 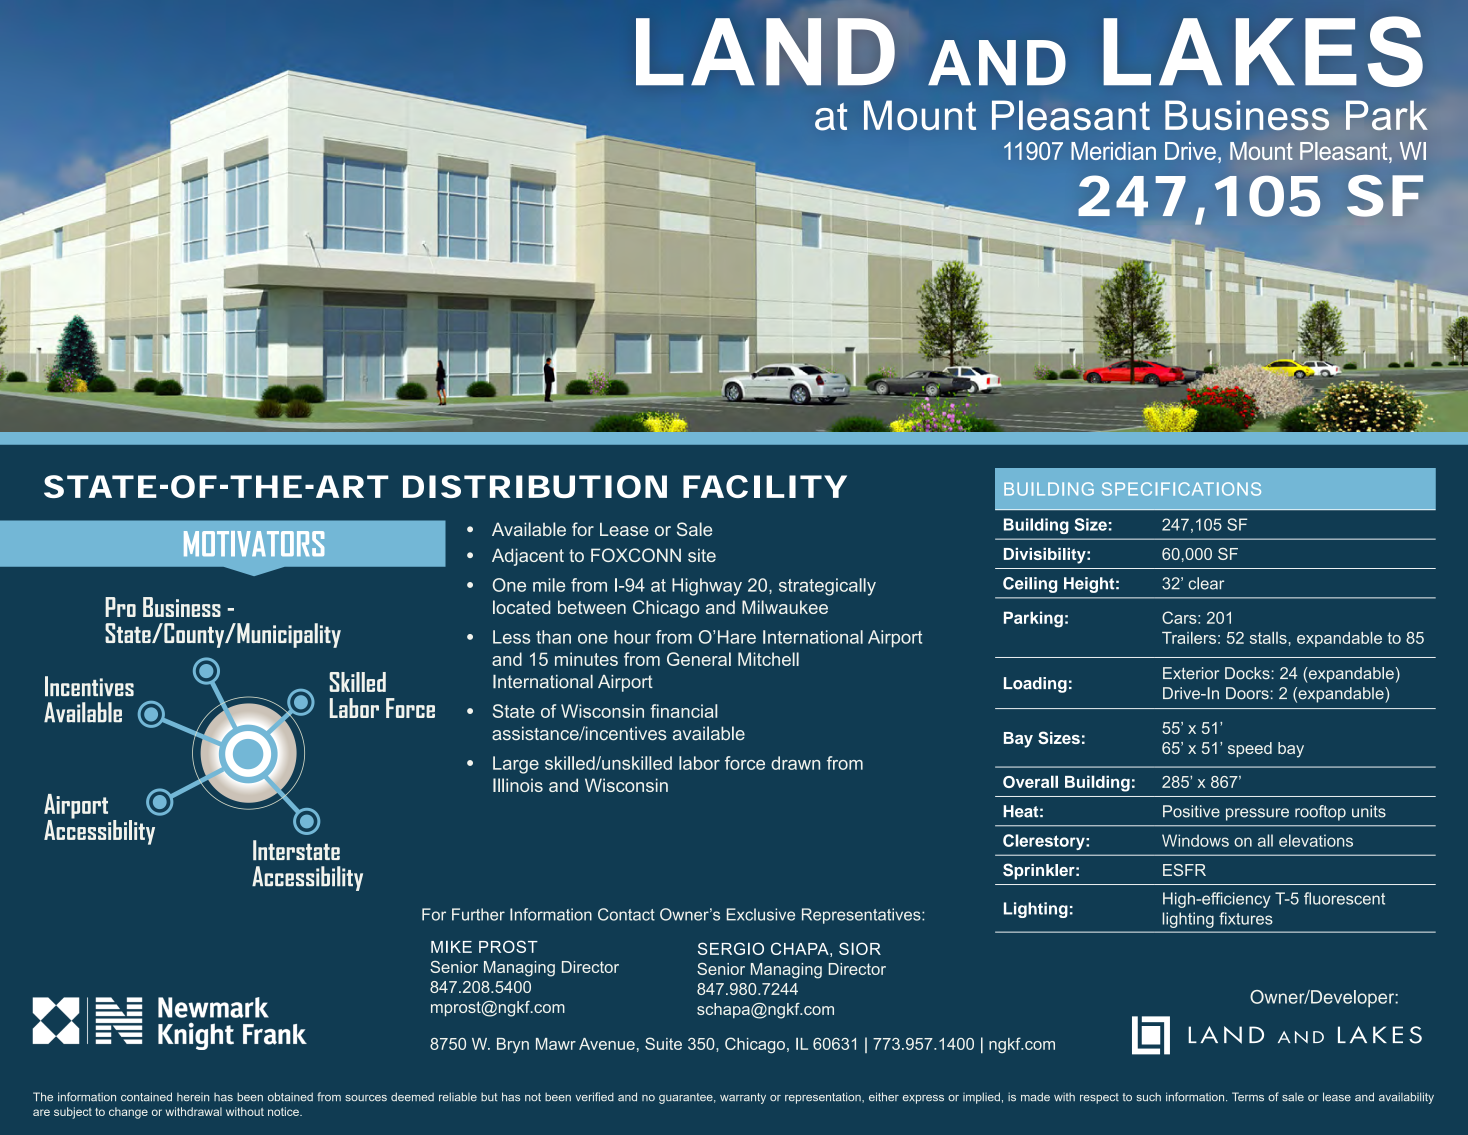 I want to click on warranty, so click(x=743, y=1098).
